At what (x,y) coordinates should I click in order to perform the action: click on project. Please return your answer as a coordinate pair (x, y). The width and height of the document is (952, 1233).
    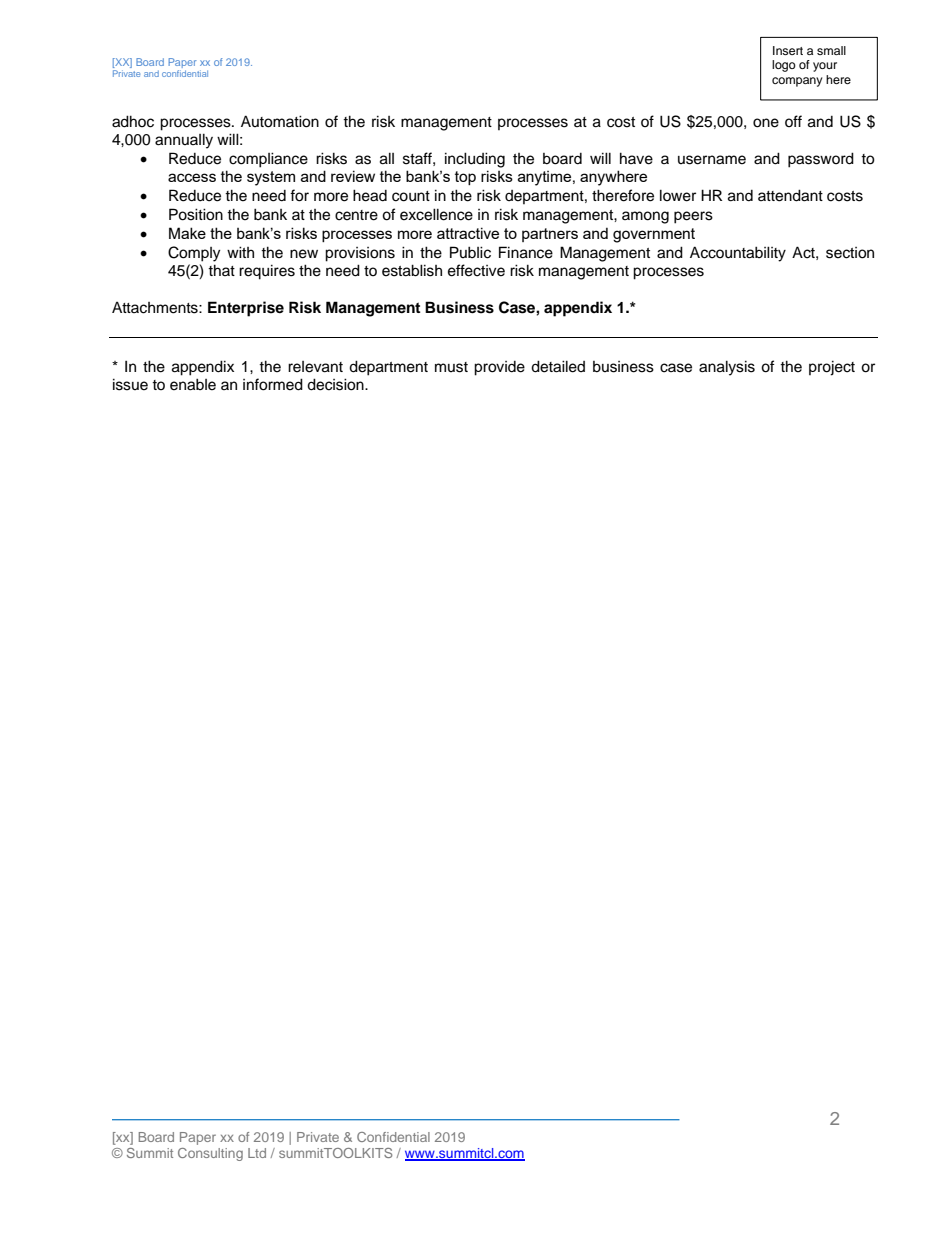
    Looking at the image, I should click on (832, 368).
